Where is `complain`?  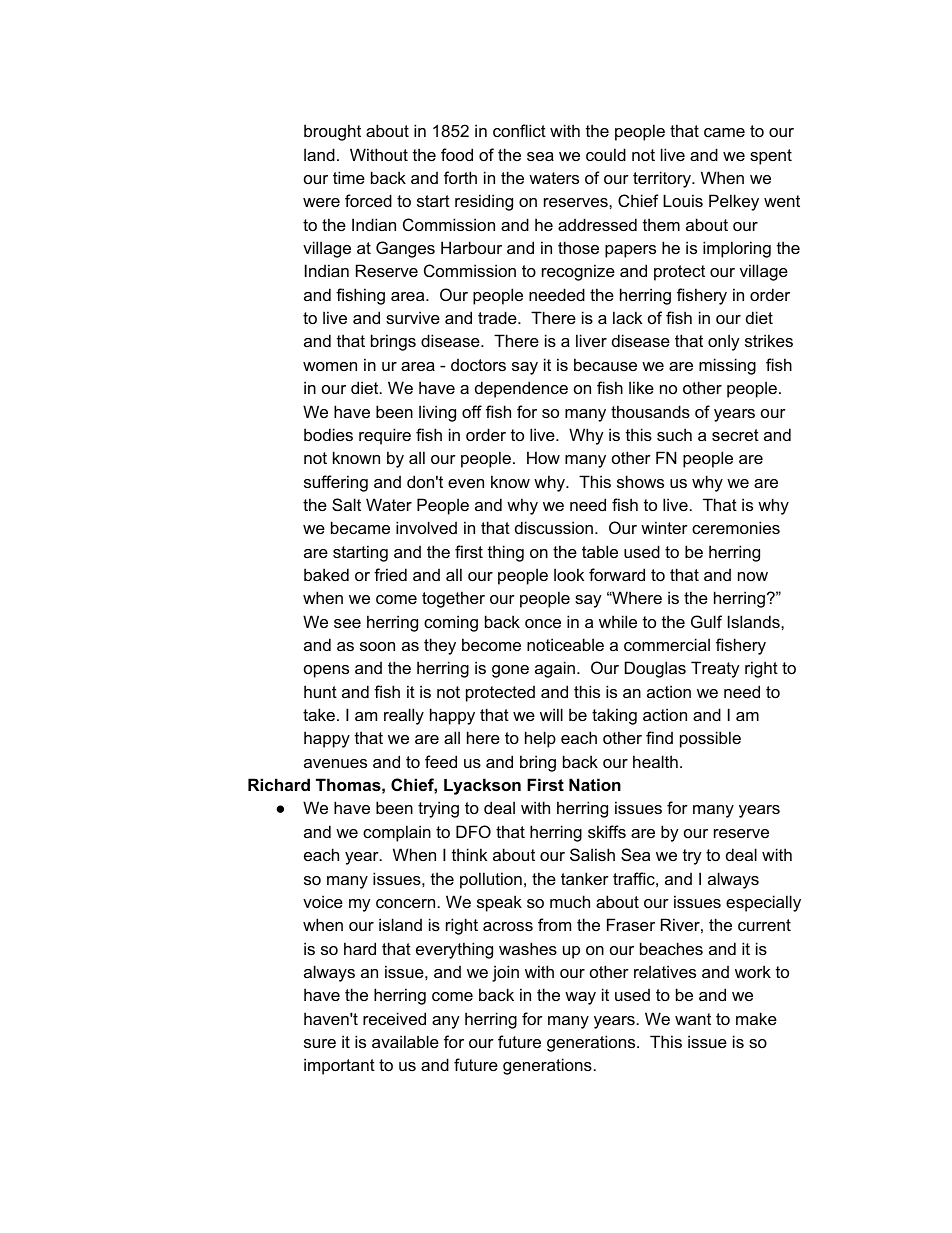 complain is located at coordinates (397, 833).
